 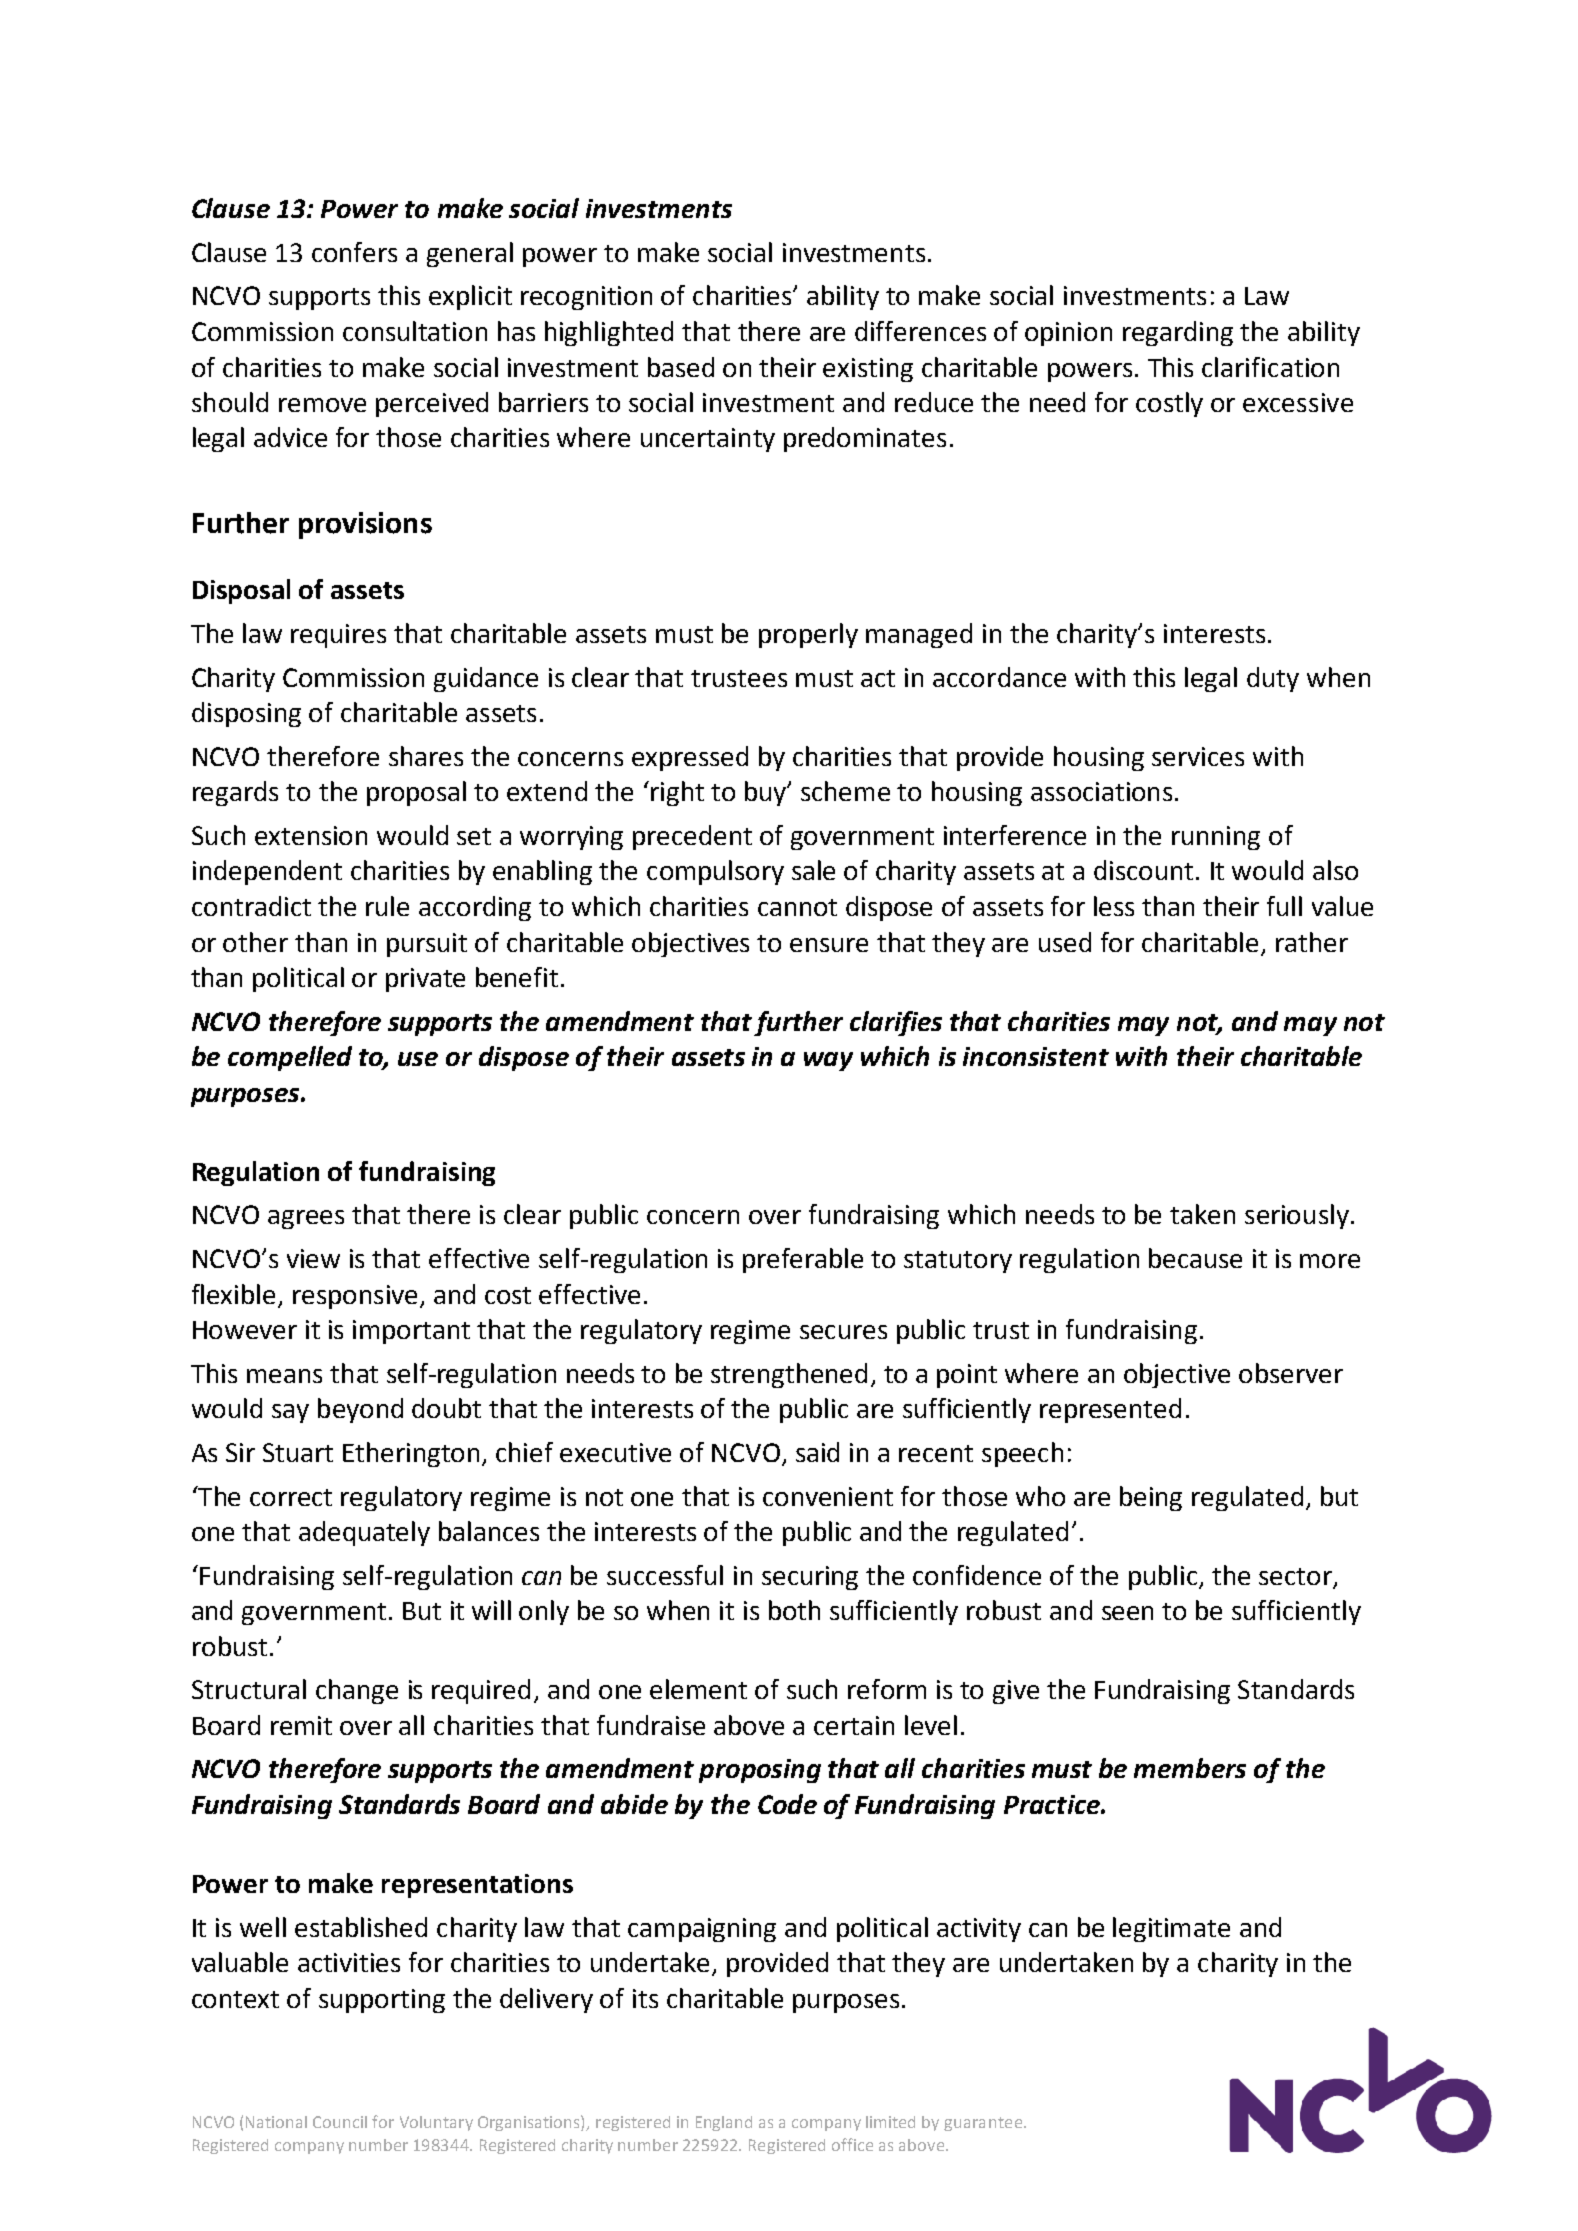 What do you see at coordinates (1195, 1258) in the page?
I see `because` at bounding box center [1195, 1258].
